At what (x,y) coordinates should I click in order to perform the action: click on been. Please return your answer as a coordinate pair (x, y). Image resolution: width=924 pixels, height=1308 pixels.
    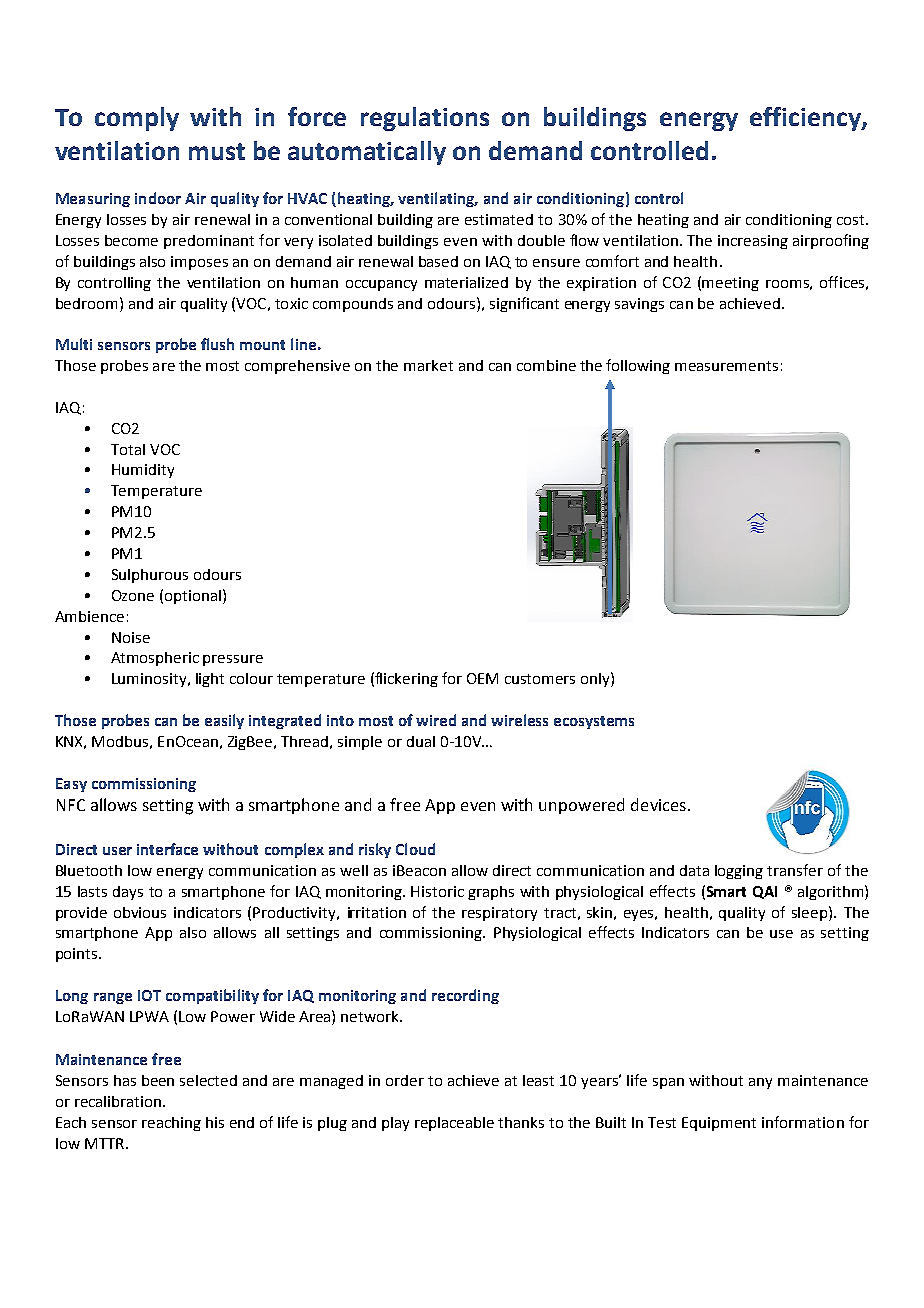
    Looking at the image, I should click on (158, 1080).
